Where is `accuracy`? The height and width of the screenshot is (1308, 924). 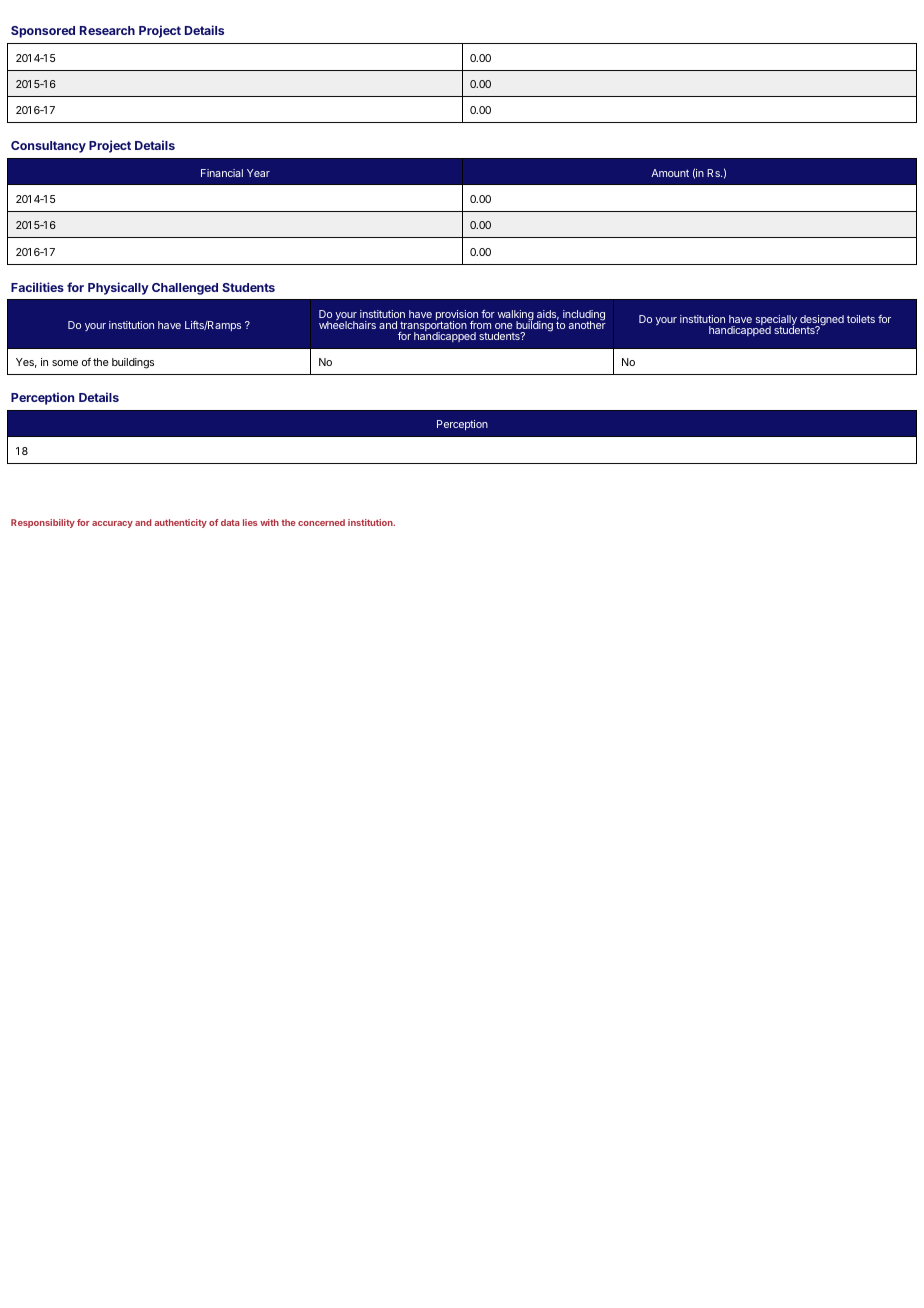 accuracy is located at coordinates (112, 524).
